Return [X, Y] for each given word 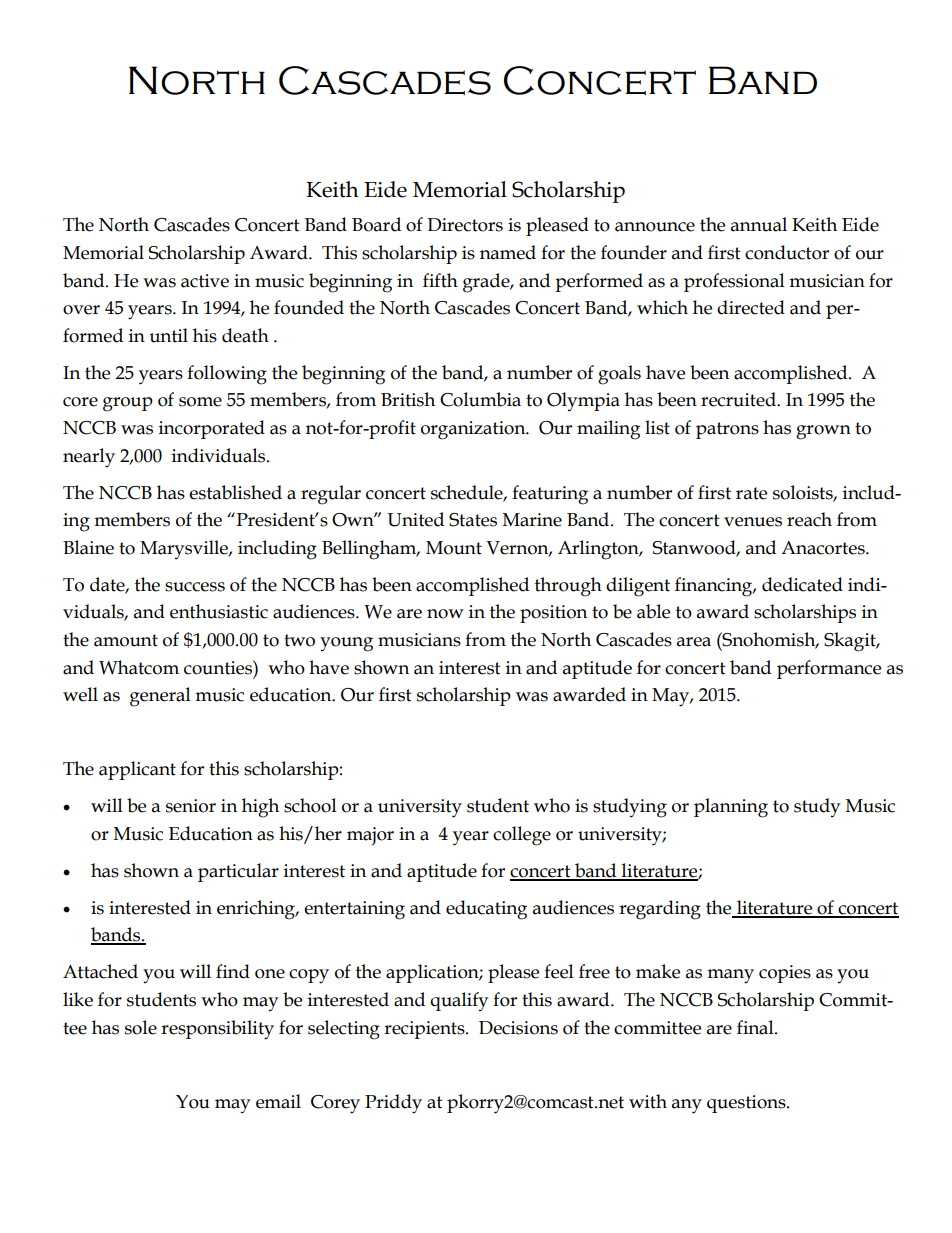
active [205, 281]
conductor [787, 252]
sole [141, 1027]
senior [191, 806]
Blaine [88, 547]
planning [731, 808]
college [522, 836]
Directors [465, 225]
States [473, 520]
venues [753, 522]
